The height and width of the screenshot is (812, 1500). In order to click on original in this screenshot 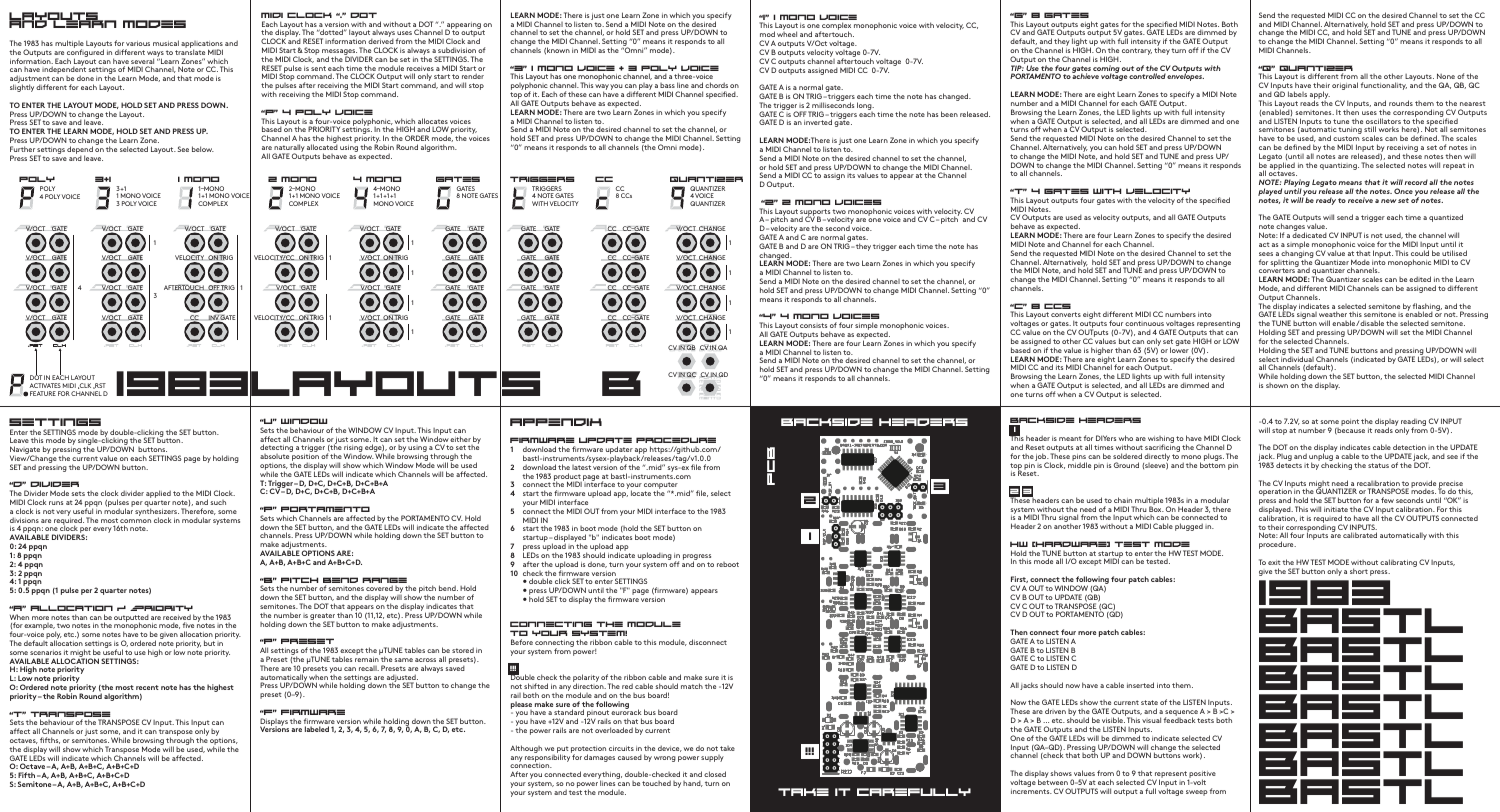, I will do `click(1345, 86)`.
